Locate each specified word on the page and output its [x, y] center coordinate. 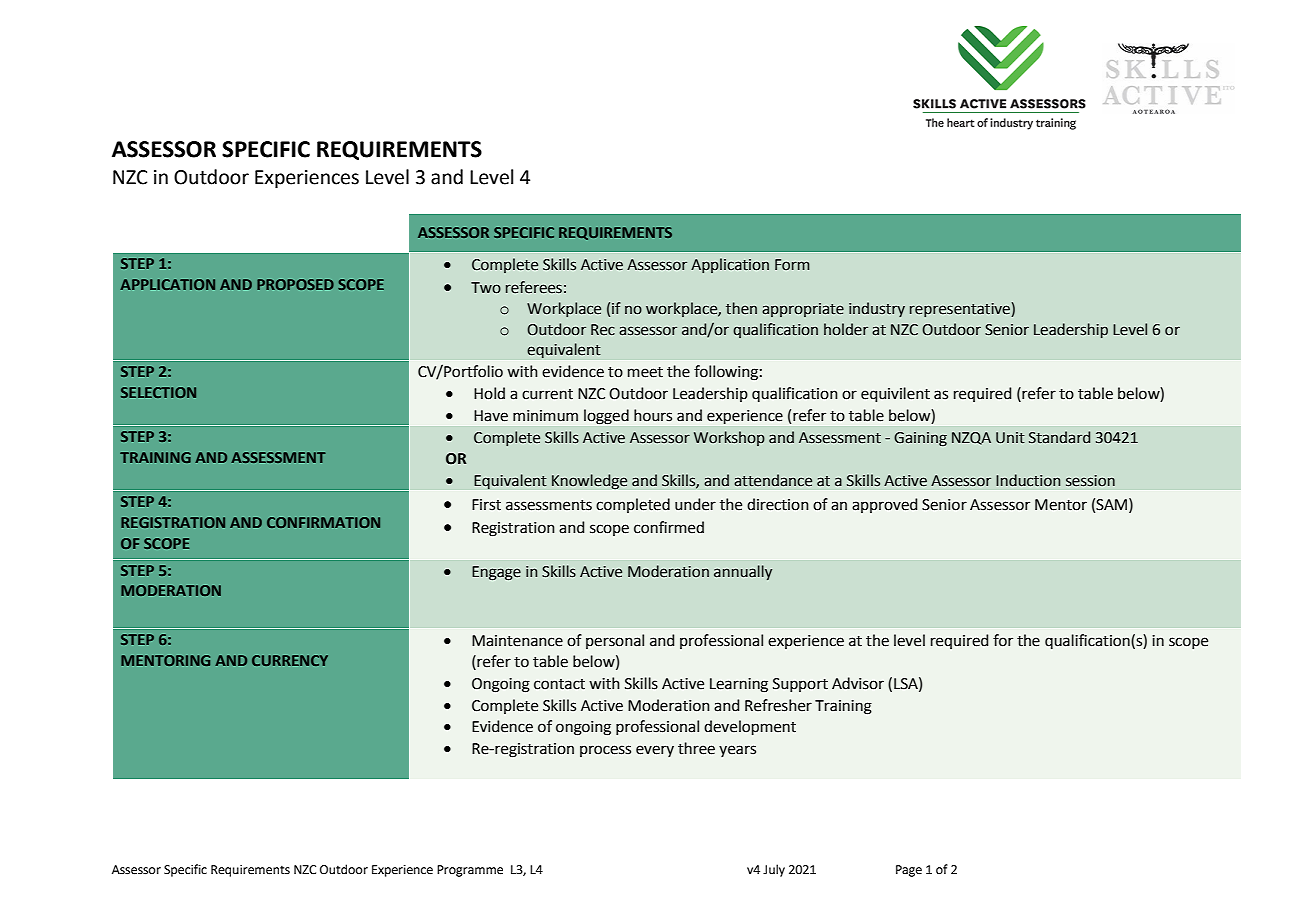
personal [615, 641]
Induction [1028, 480]
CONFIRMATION [323, 522]
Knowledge [590, 482]
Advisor [858, 683]
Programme [470, 871]
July [774, 870]
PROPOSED [295, 284]
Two [486, 288]
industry [877, 309]
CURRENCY [290, 660]
